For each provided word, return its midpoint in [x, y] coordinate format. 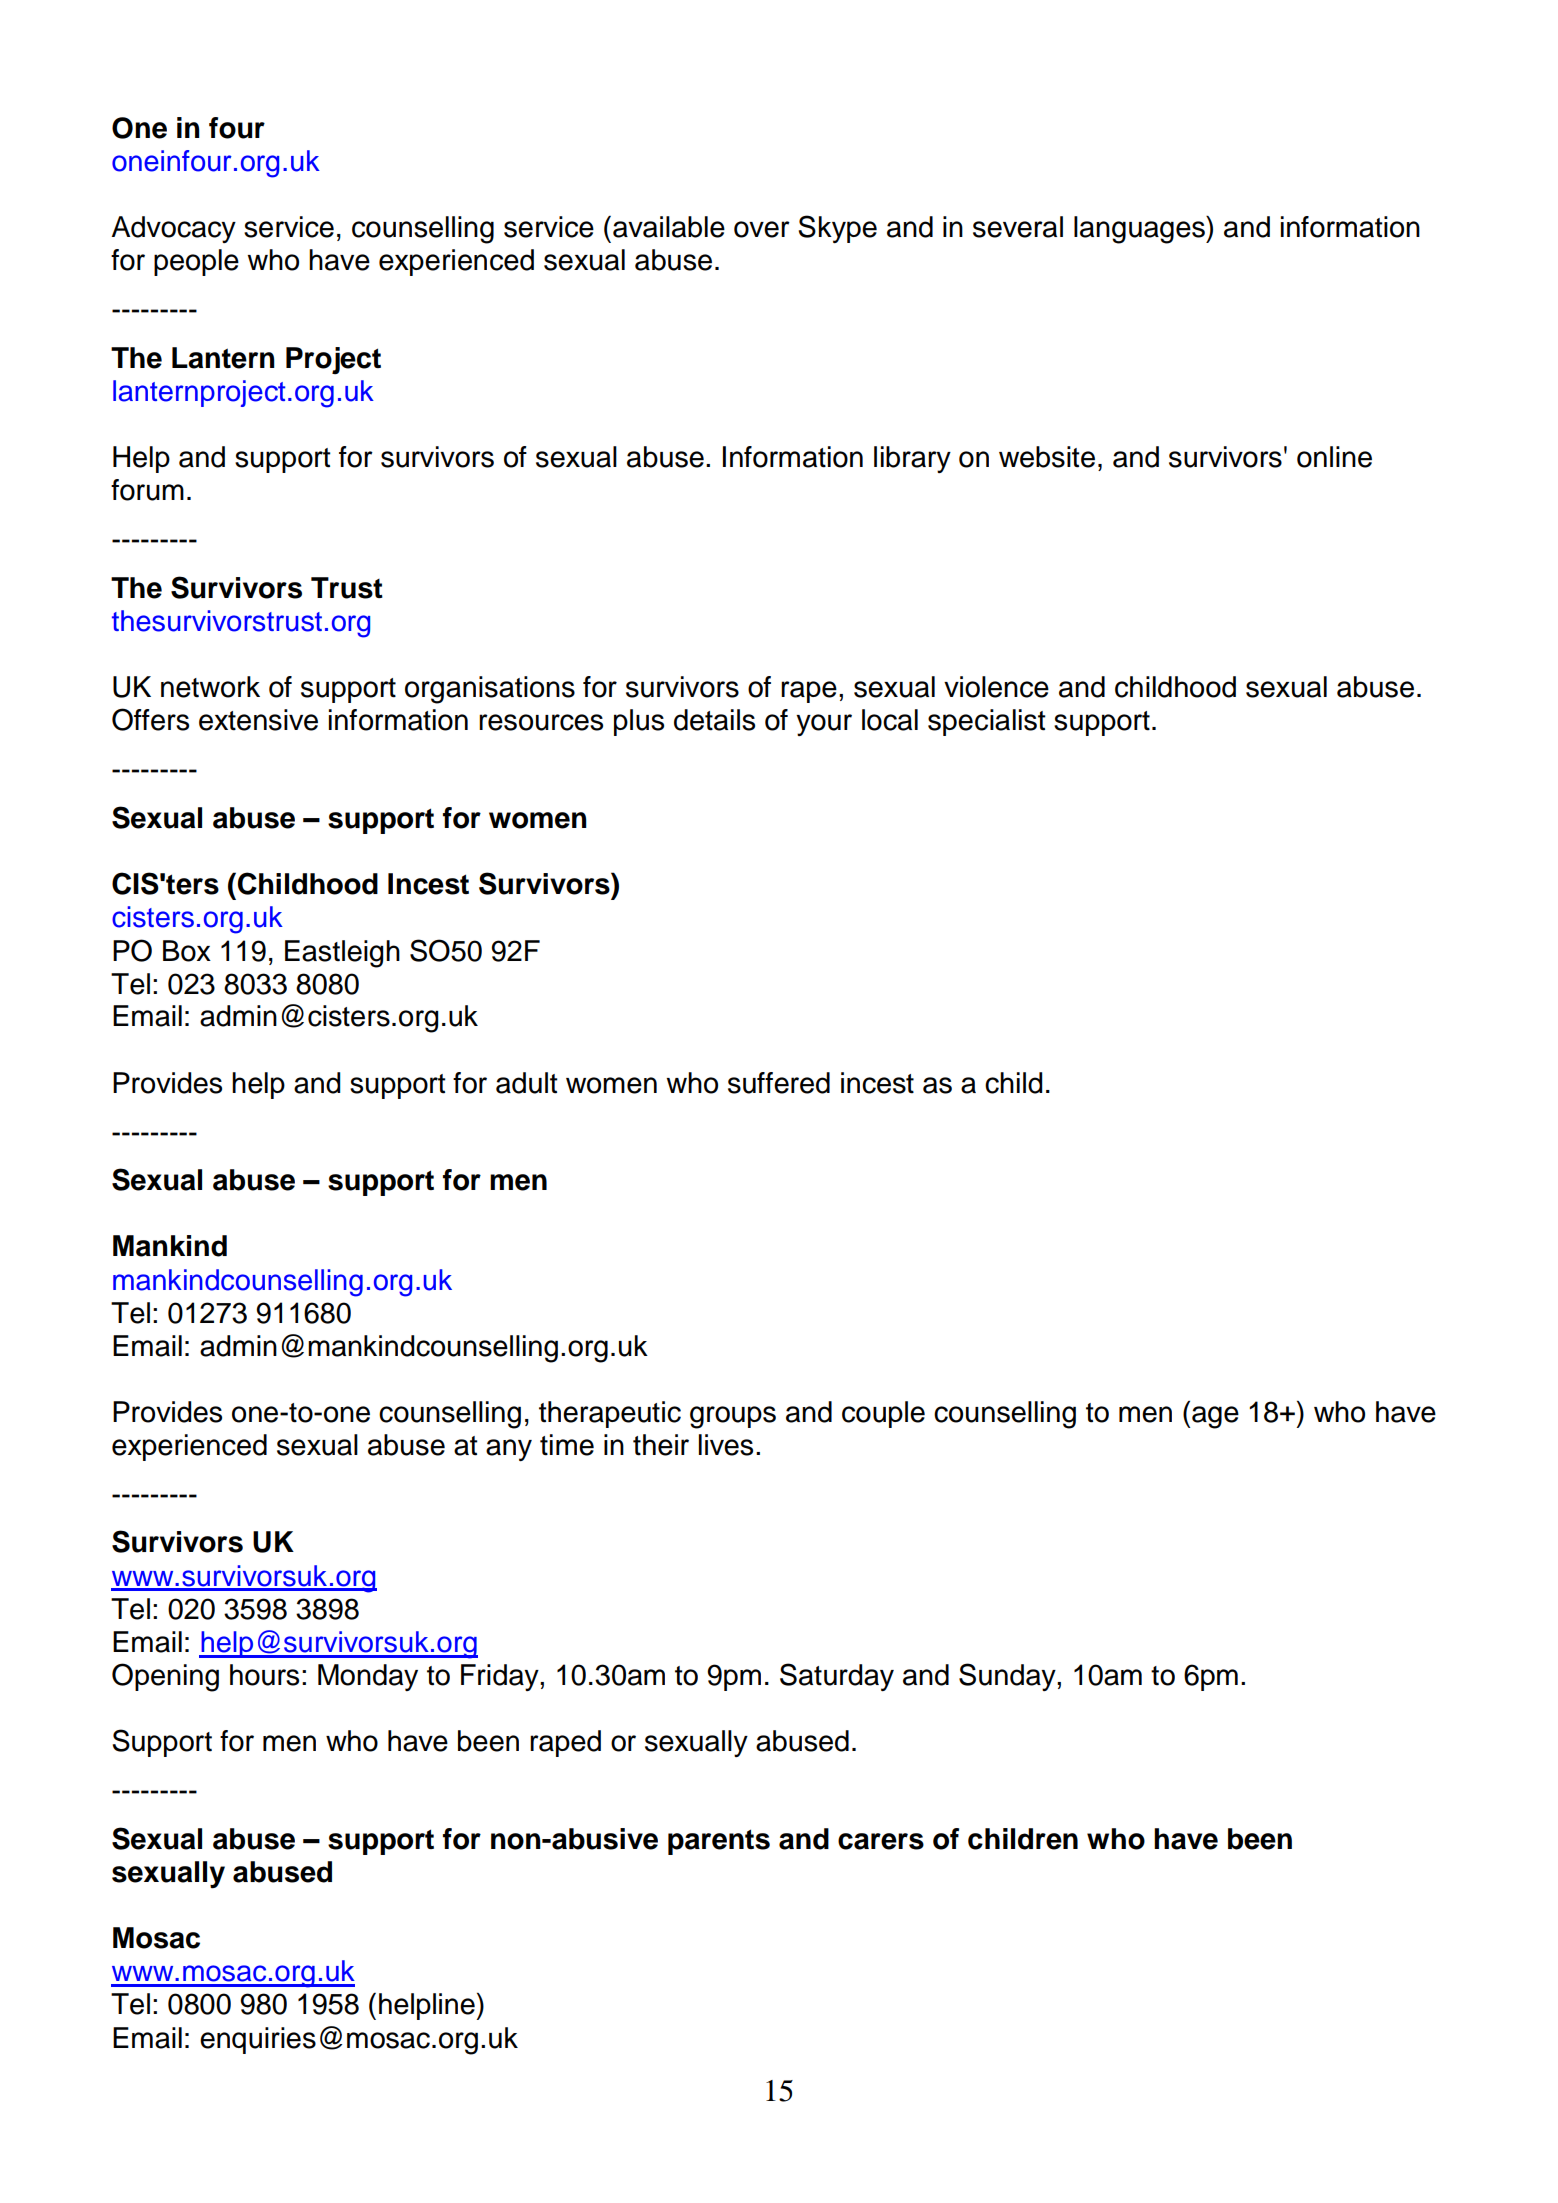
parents [719, 1842]
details [714, 720]
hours [264, 1675]
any [509, 1450]
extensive [258, 720]
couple [883, 1414]
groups [733, 1417]
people [196, 262]
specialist [987, 722]
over [762, 229]
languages [1140, 230]
